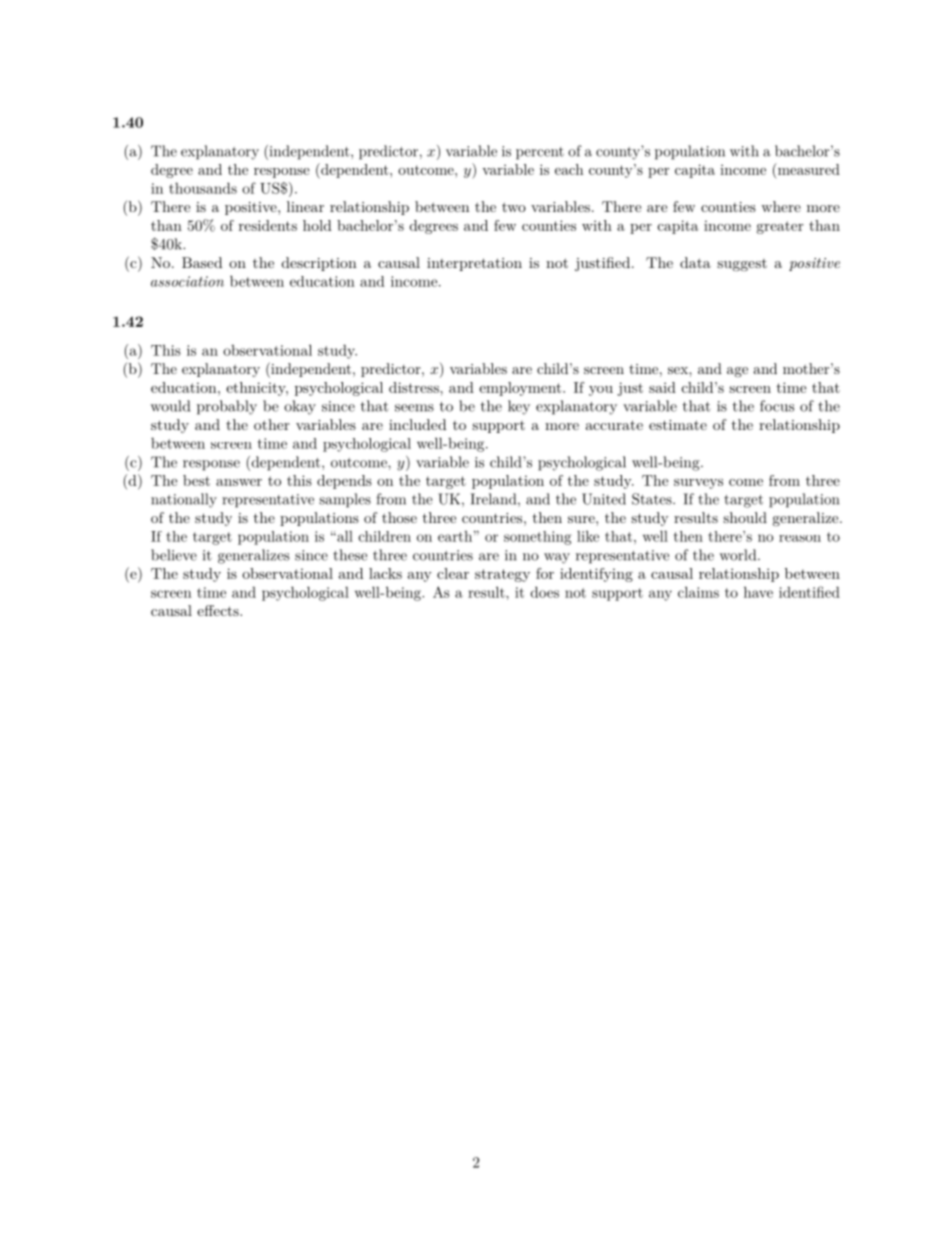 Image resolution: width=952 pixels, height=1233 pixels. I want to click on thousands, so click(203, 188).
